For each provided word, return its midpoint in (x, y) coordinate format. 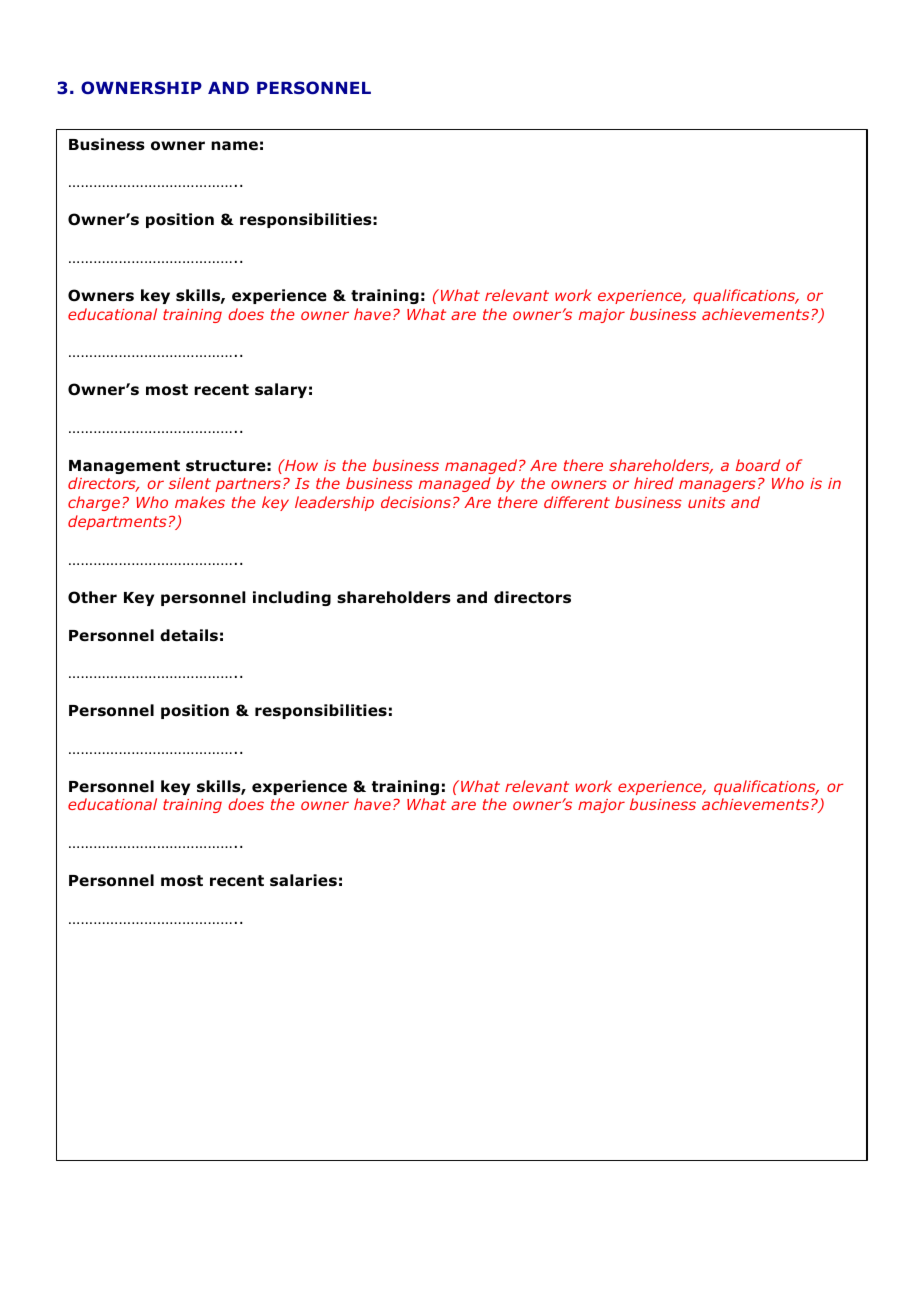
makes (200, 502)
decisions (416, 502)
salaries (303, 880)
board (758, 465)
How (300, 465)
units (706, 502)
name (234, 145)
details (189, 635)
